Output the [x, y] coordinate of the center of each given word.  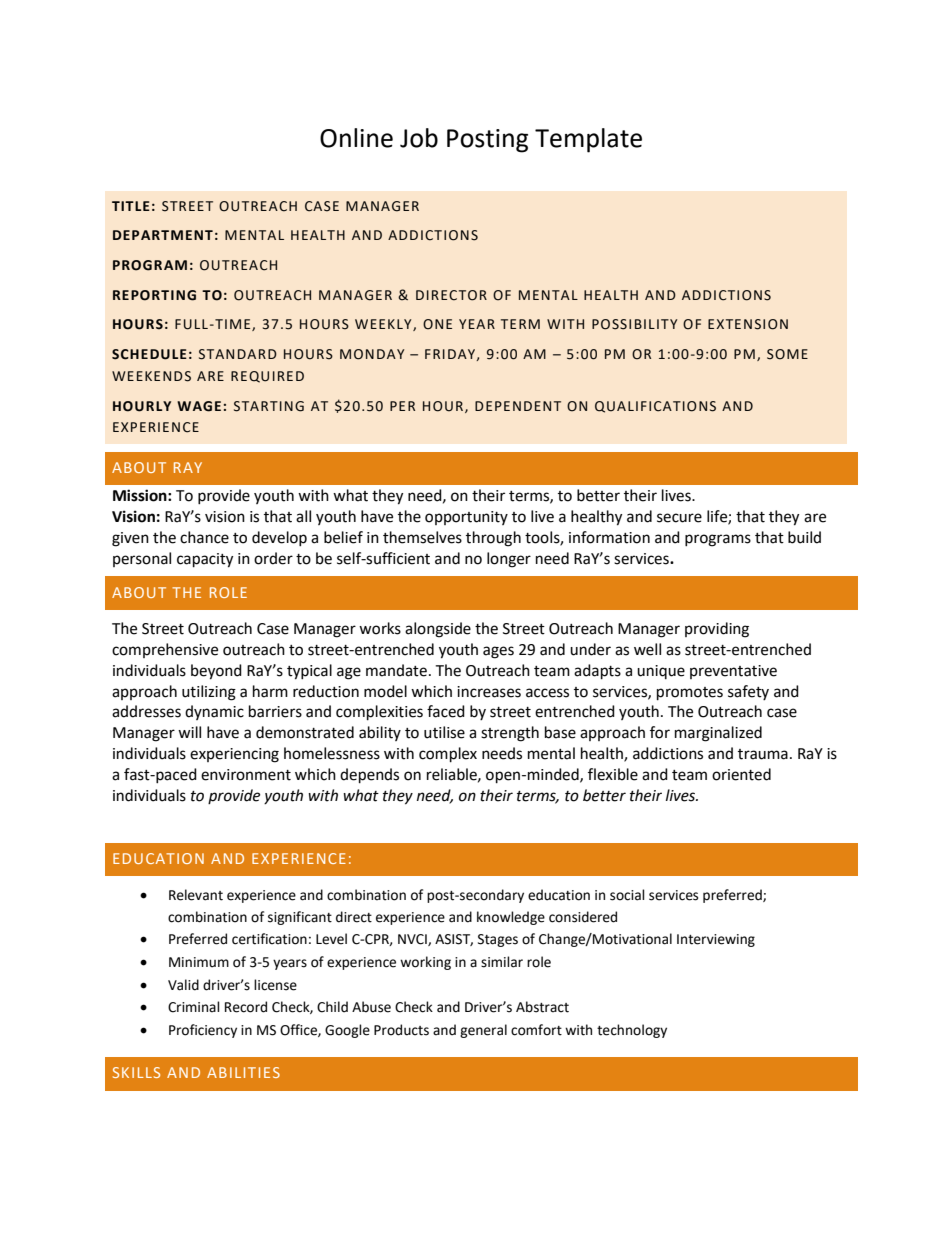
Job [419, 138]
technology [632, 1031]
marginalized [718, 734]
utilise [444, 732]
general [483, 1031]
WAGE [199, 406]
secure [679, 518]
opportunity [466, 518]
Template [588, 140]
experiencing [234, 755]
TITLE [131, 206]
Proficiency [203, 1031]
